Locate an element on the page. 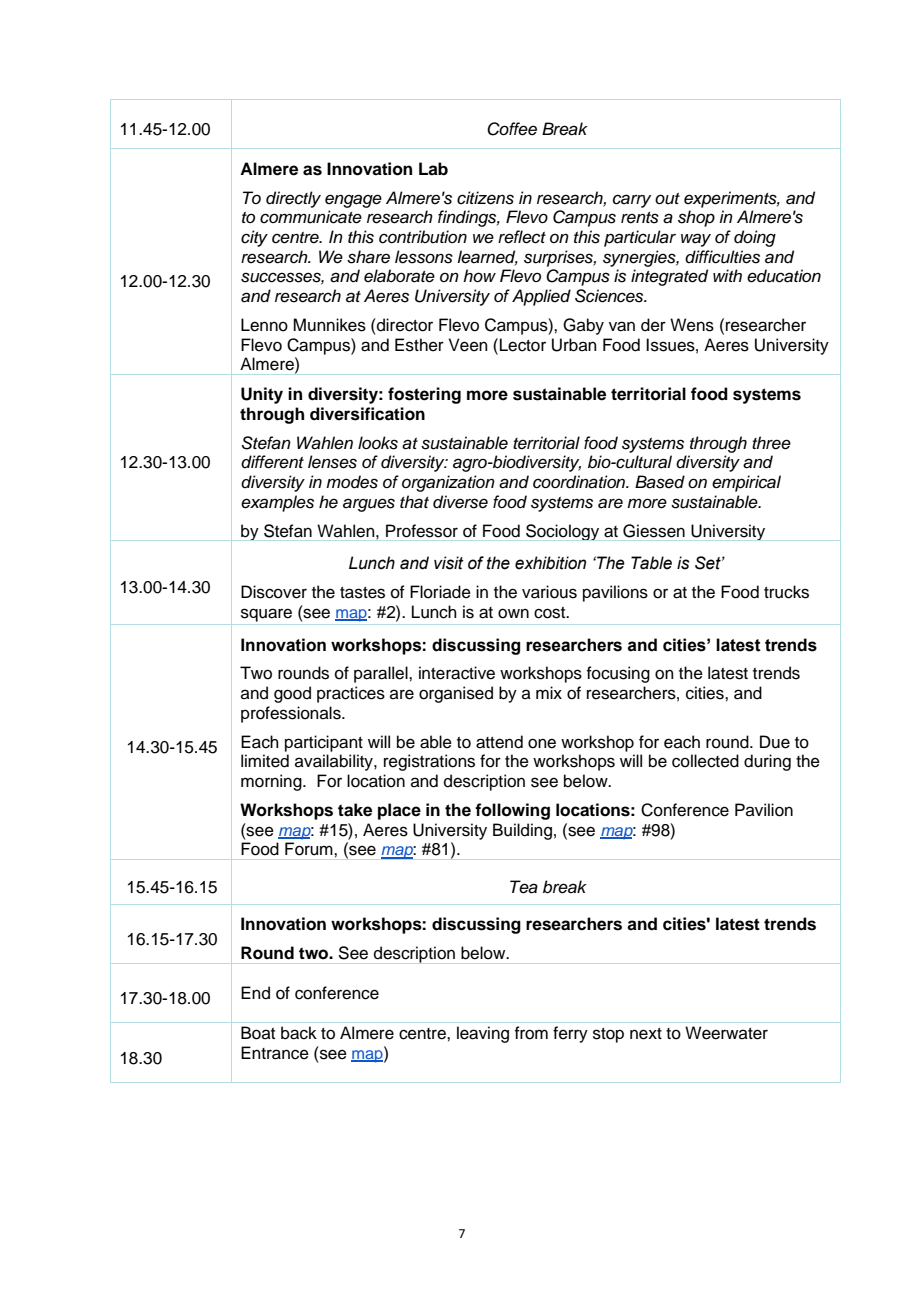 This image has width=924, height=1308. back is located at coordinates (299, 1033).
